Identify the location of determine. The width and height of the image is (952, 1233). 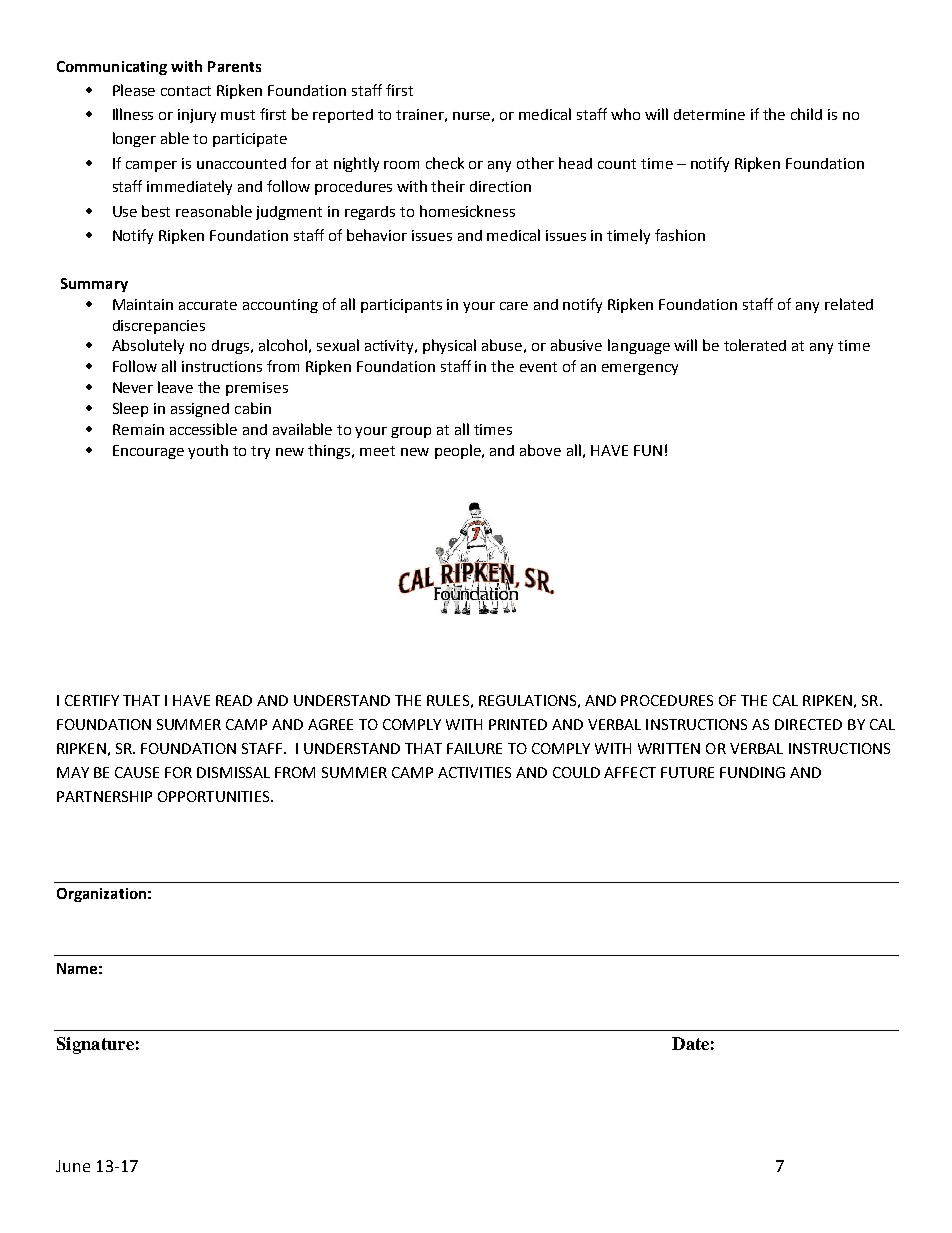
(709, 114).
